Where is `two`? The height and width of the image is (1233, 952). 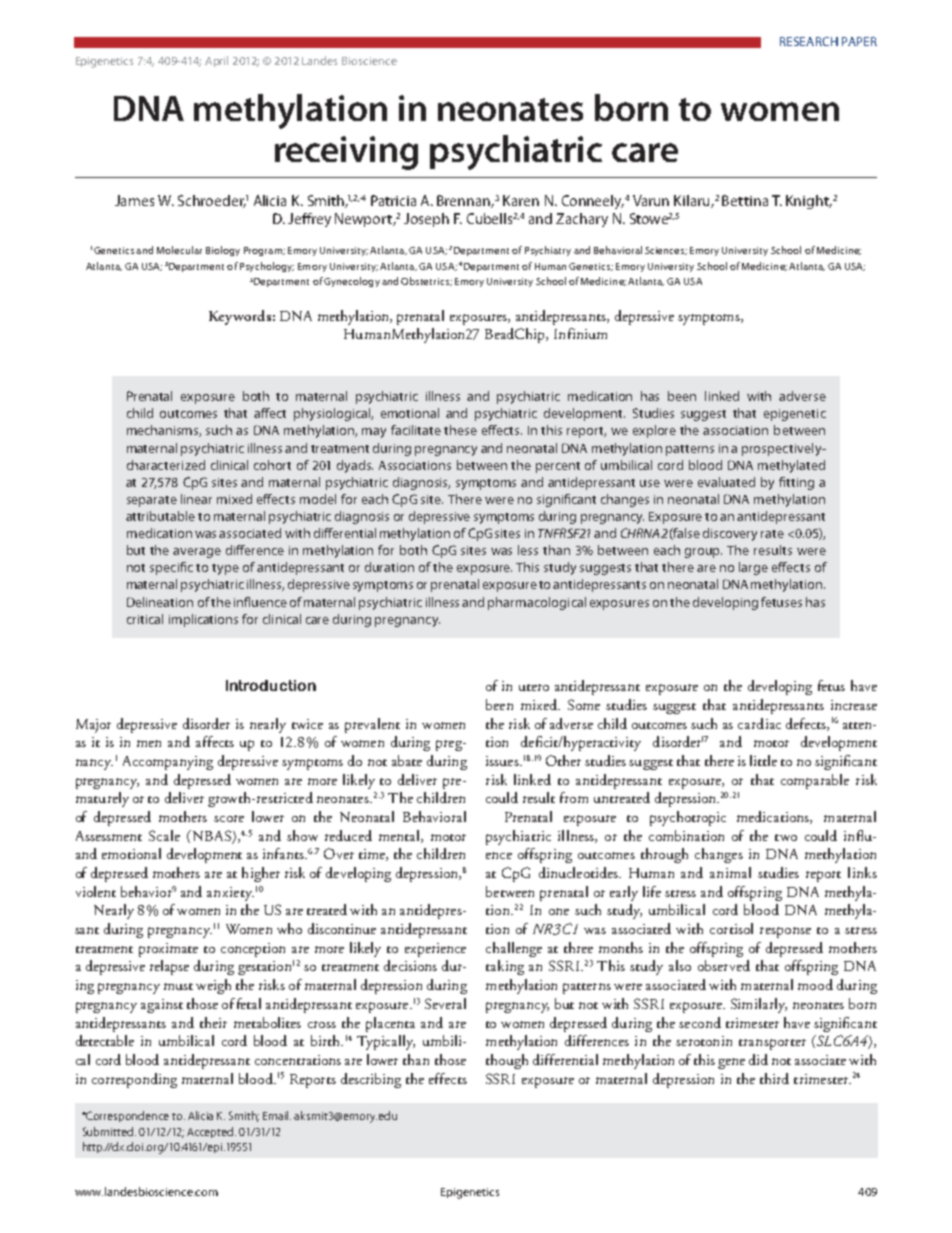 two is located at coordinates (786, 837).
